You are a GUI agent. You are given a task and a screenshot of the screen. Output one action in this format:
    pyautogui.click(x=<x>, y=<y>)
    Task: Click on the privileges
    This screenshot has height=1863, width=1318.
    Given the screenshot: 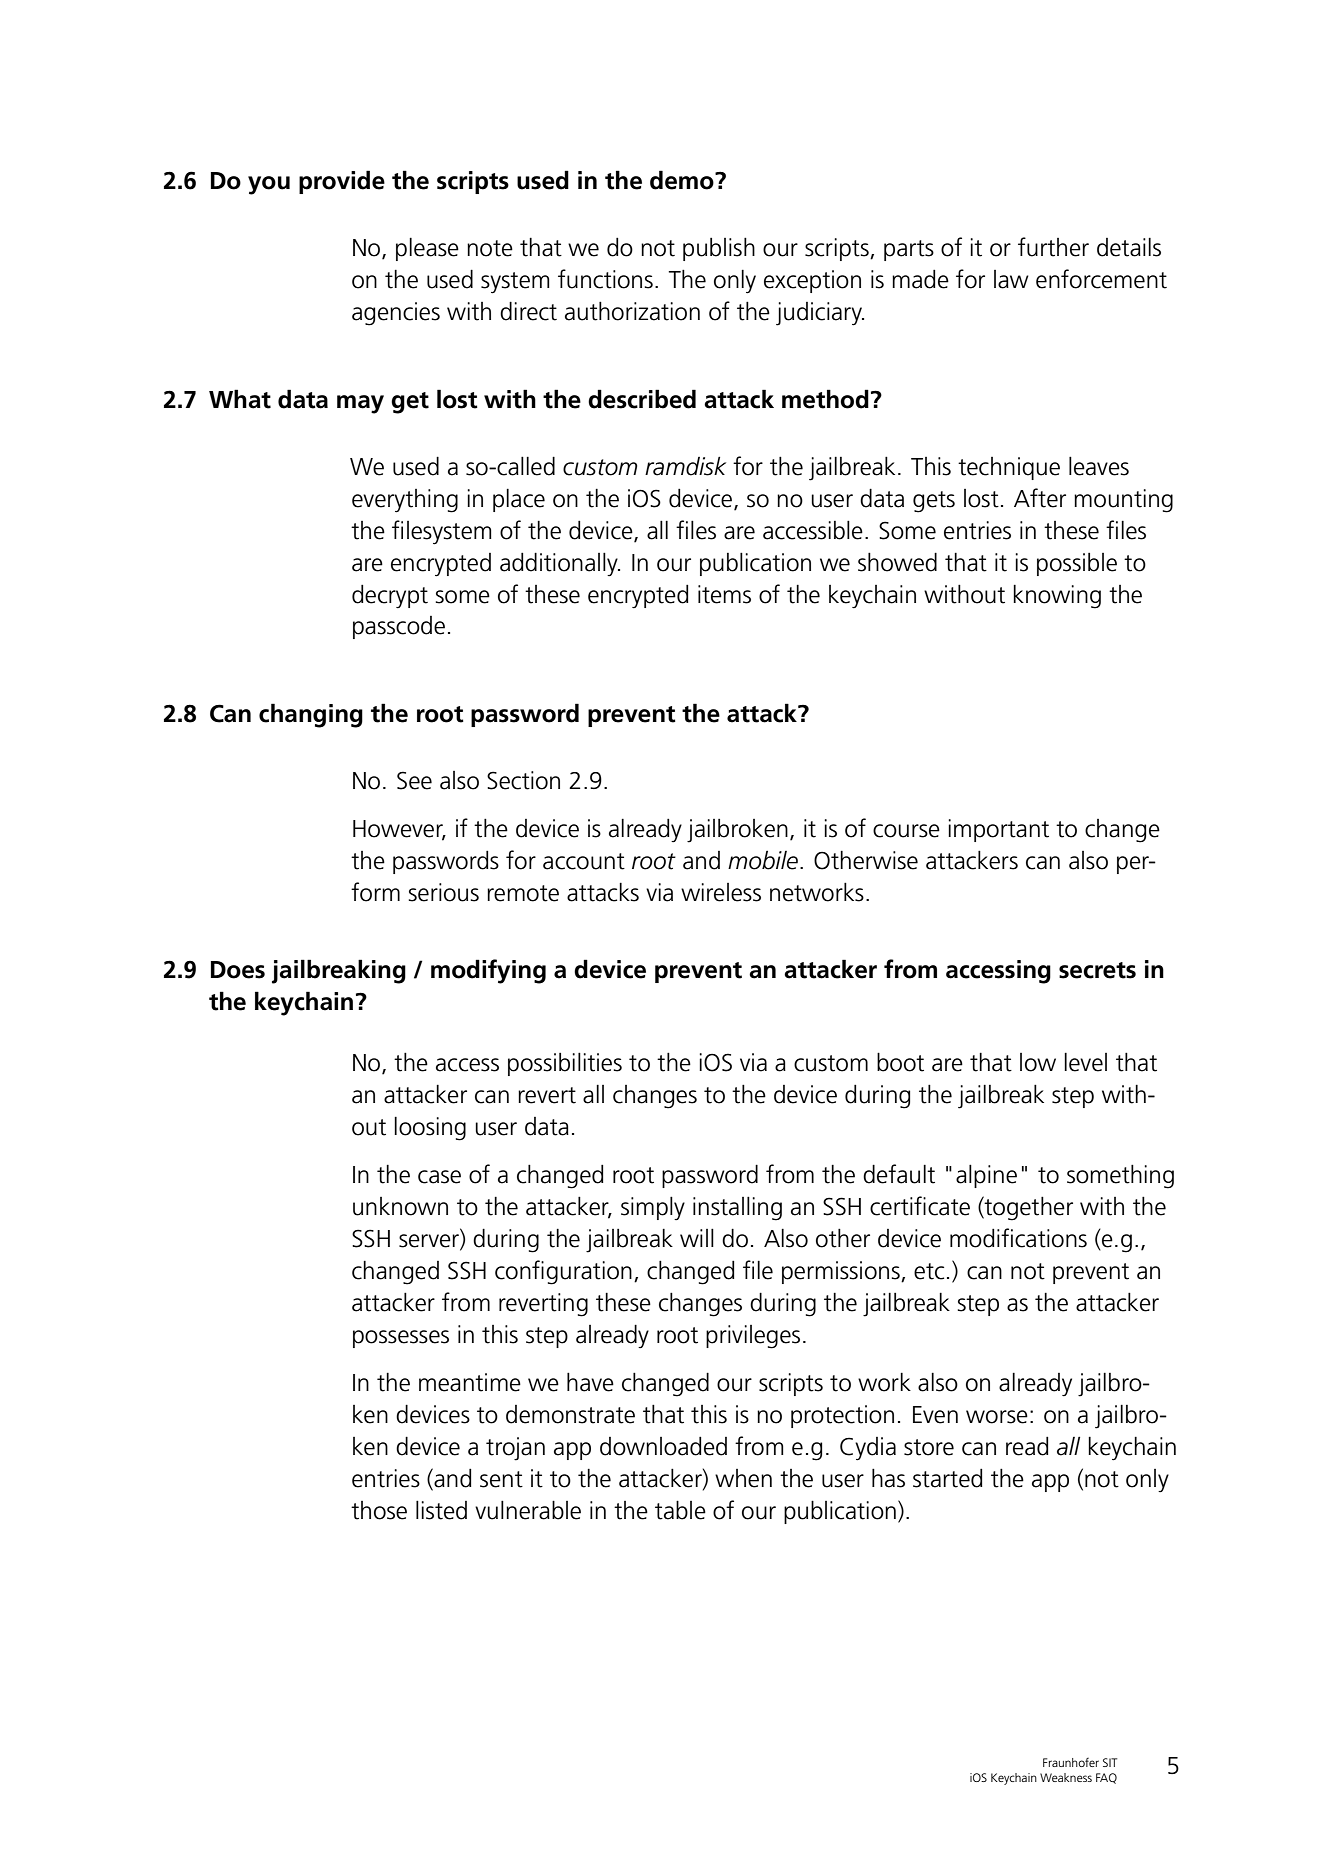 What is the action you would take?
    pyautogui.click(x=753, y=1337)
